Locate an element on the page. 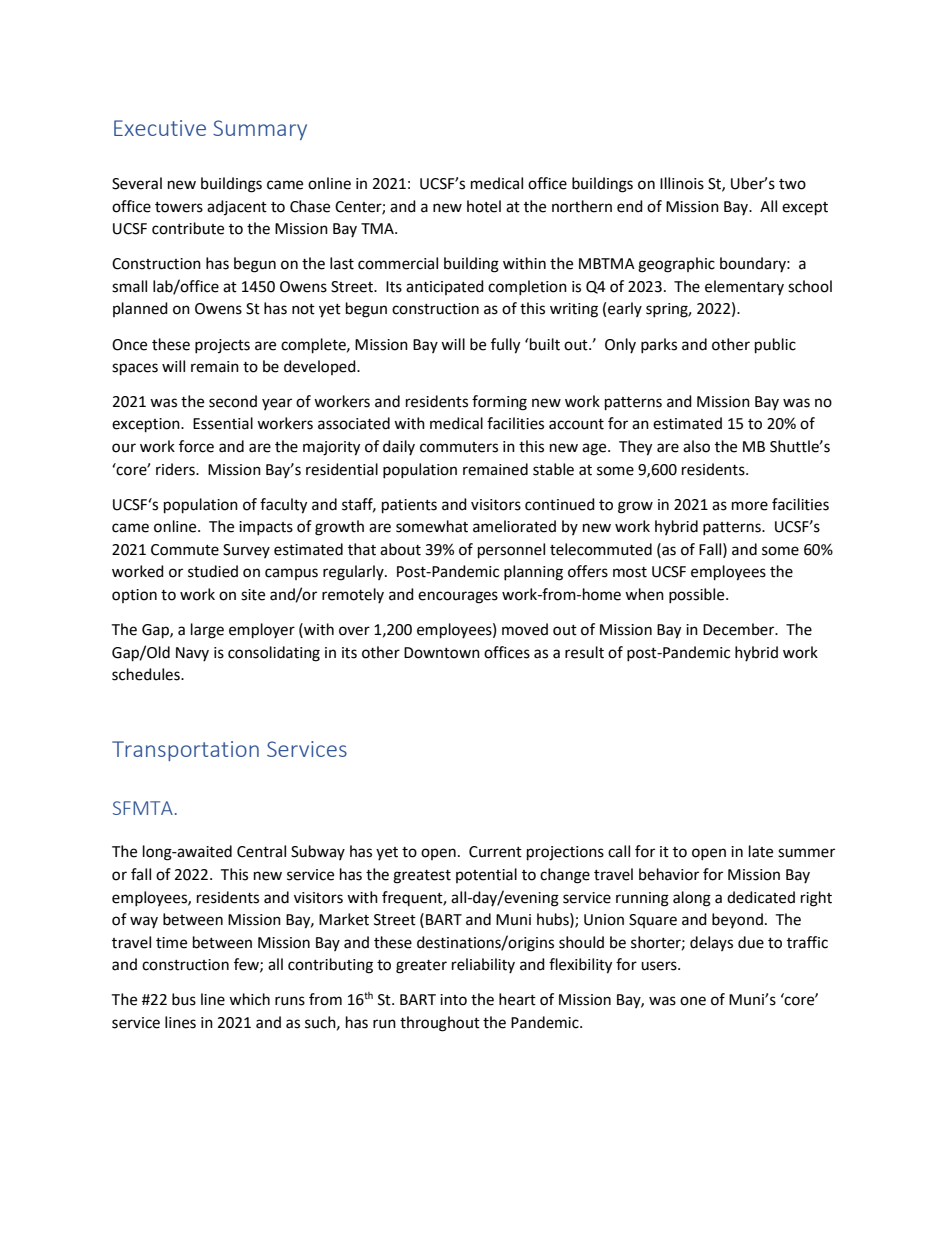 This image has height=1233, width=952. also is located at coordinates (696, 446).
